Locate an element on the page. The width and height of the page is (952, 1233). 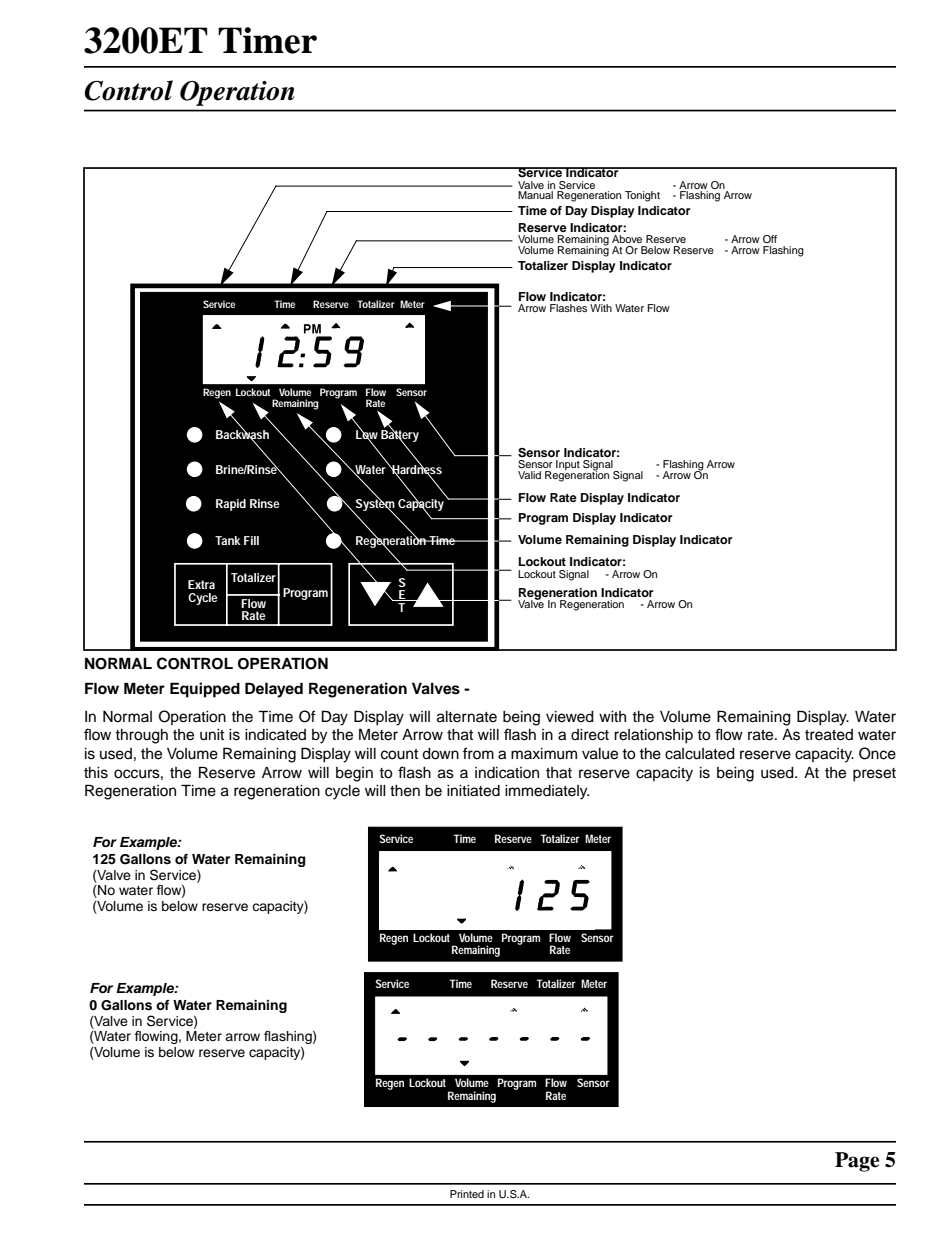
Page is located at coordinates (857, 1162).
